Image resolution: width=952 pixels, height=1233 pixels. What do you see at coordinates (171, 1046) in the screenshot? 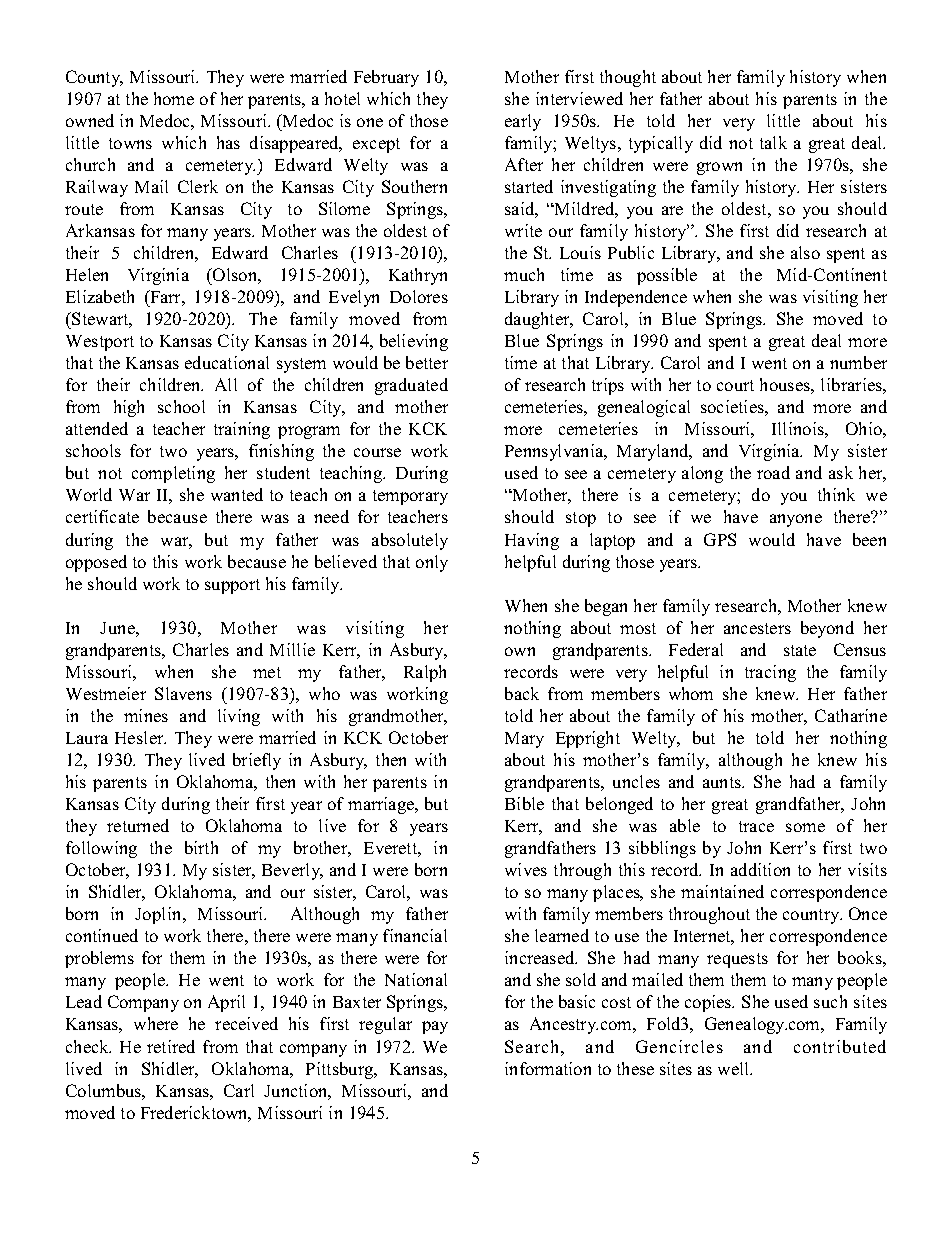
I see `retired` at bounding box center [171, 1046].
